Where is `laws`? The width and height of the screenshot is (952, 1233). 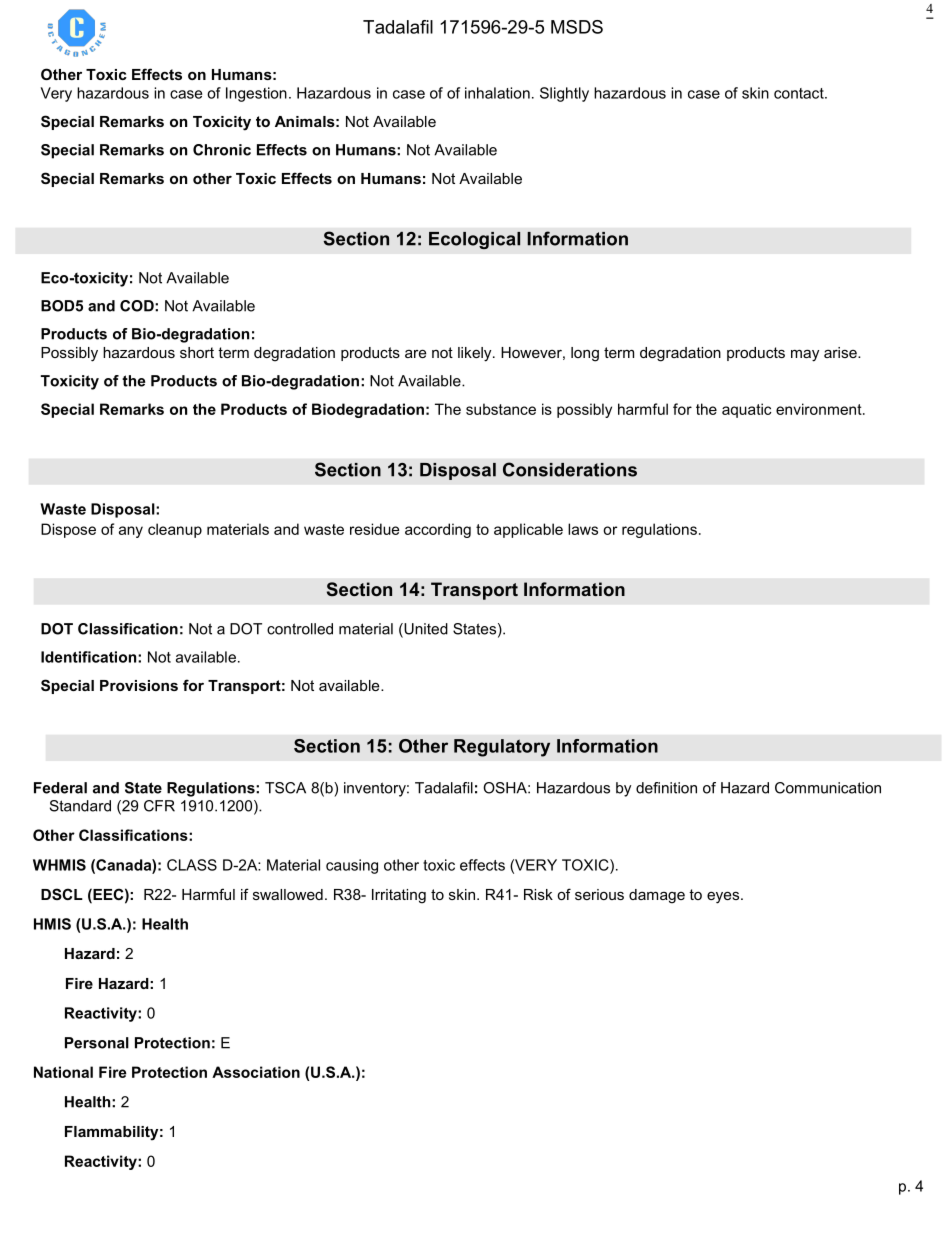 laws is located at coordinates (583, 529).
